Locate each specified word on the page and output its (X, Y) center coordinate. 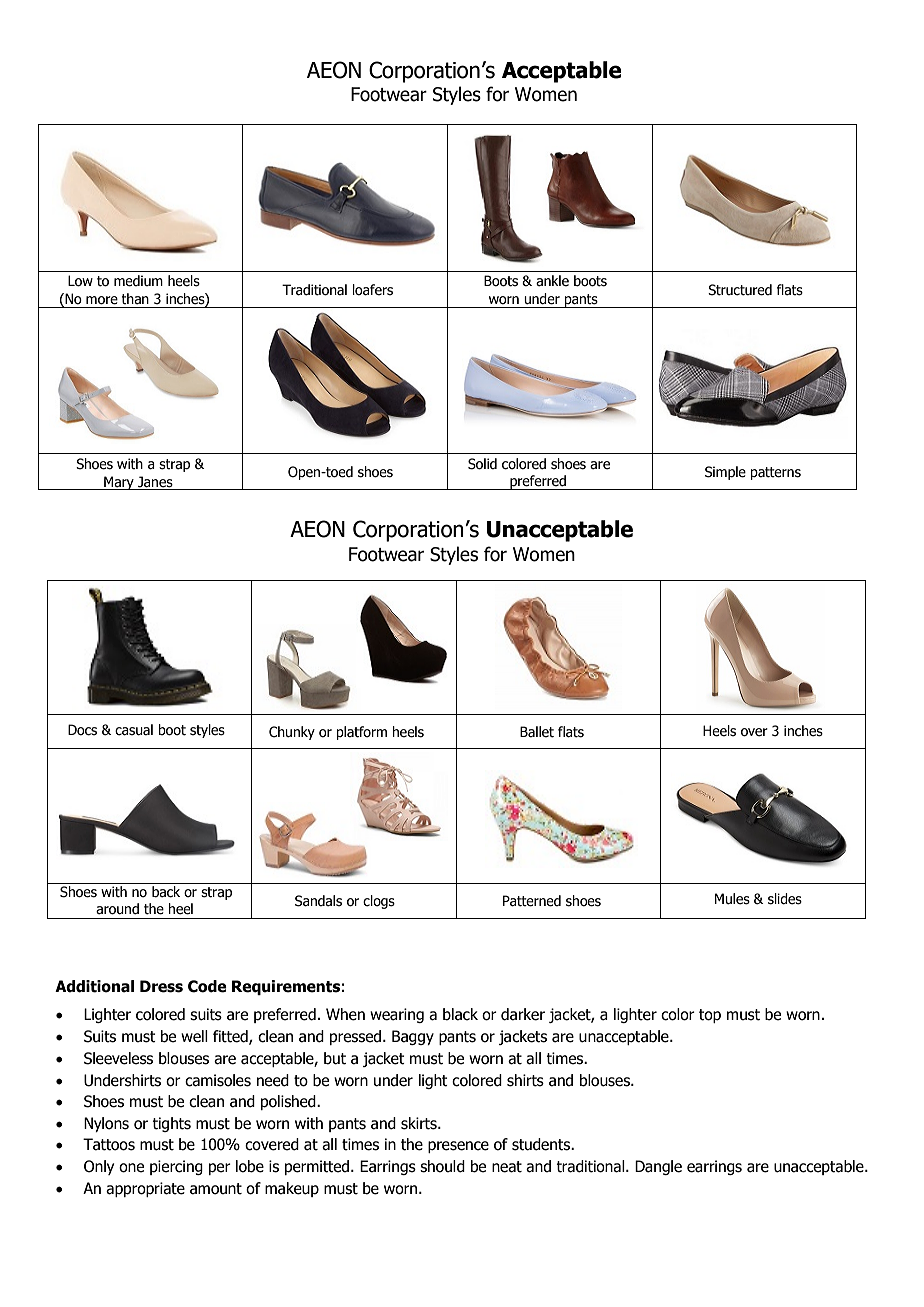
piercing (176, 1167)
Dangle (658, 1167)
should (442, 1166)
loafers (373, 290)
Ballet (537, 732)
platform (361, 733)
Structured (740, 290)
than (135, 298)
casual (134, 730)
